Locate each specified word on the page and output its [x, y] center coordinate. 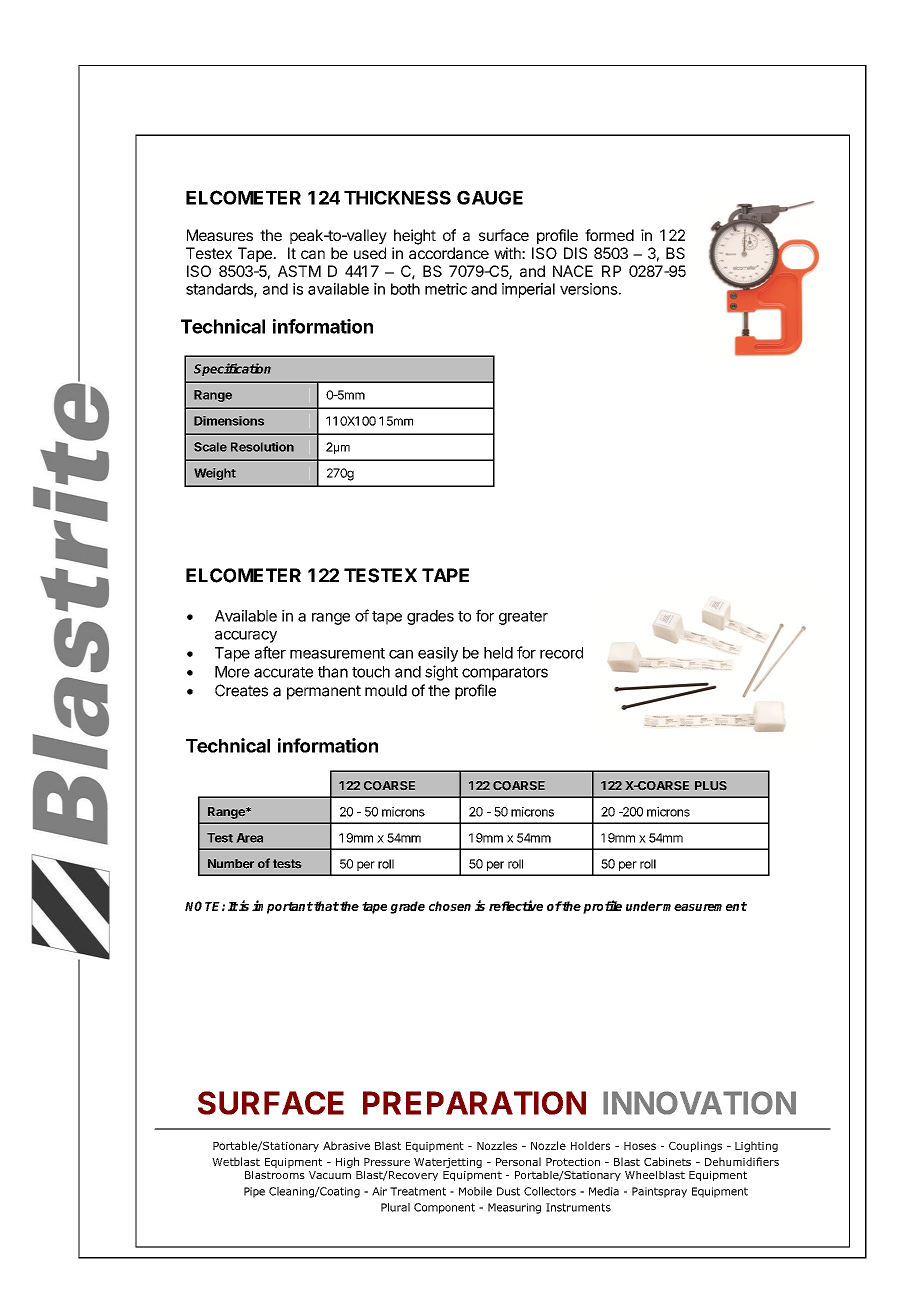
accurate [283, 672]
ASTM [299, 271]
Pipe [254, 1192]
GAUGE [490, 197]
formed [609, 235]
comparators [505, 674]
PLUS [711, 785]
